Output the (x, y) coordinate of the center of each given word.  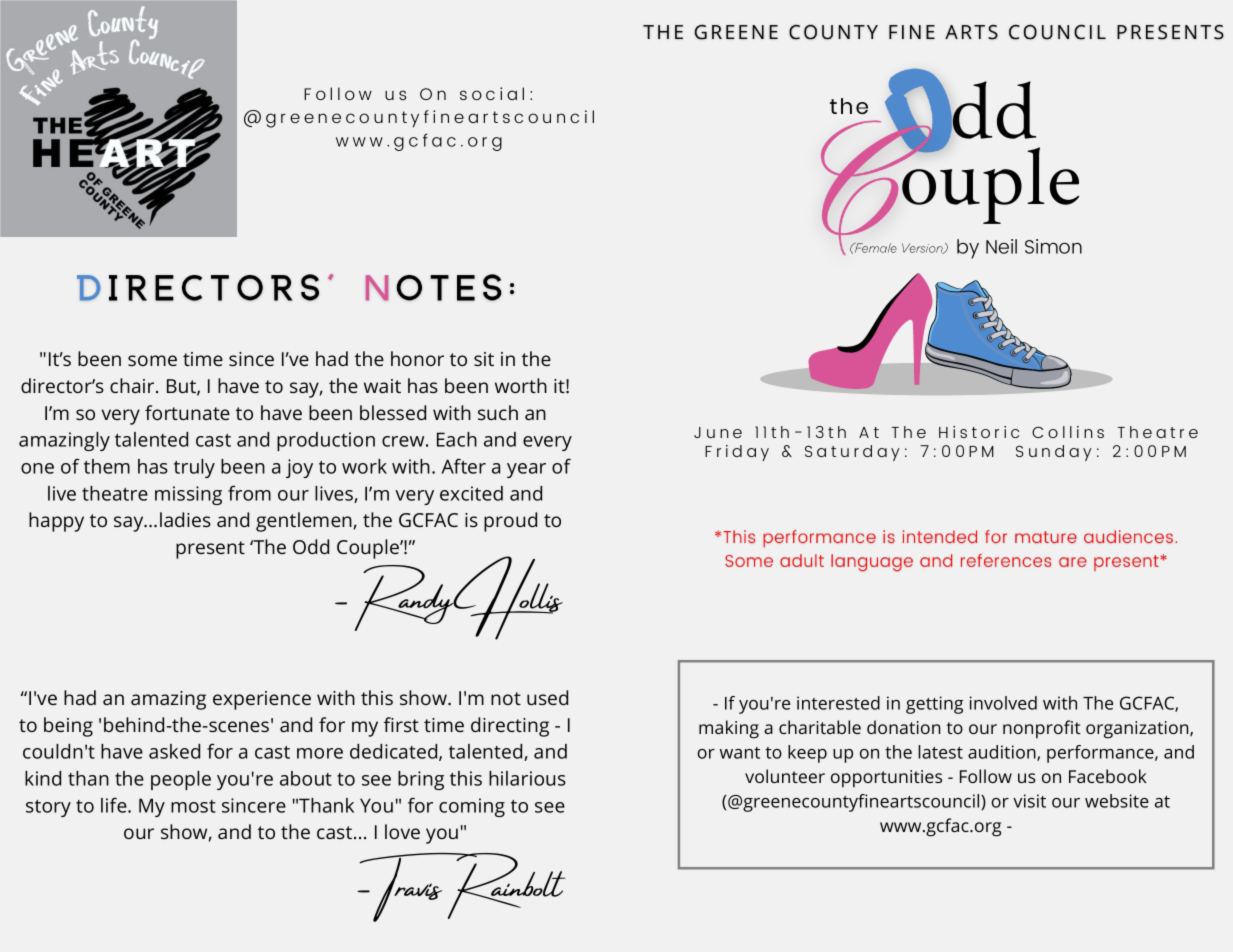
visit (1029, 801)
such (498, 412)
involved (1003, 703)
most (193, 806)
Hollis (508, 598)
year (526, 470)
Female (875, 248)
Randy (404, 598)
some (152, 360)
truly (194, 468)
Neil (1001, 246)
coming (472, 807)
